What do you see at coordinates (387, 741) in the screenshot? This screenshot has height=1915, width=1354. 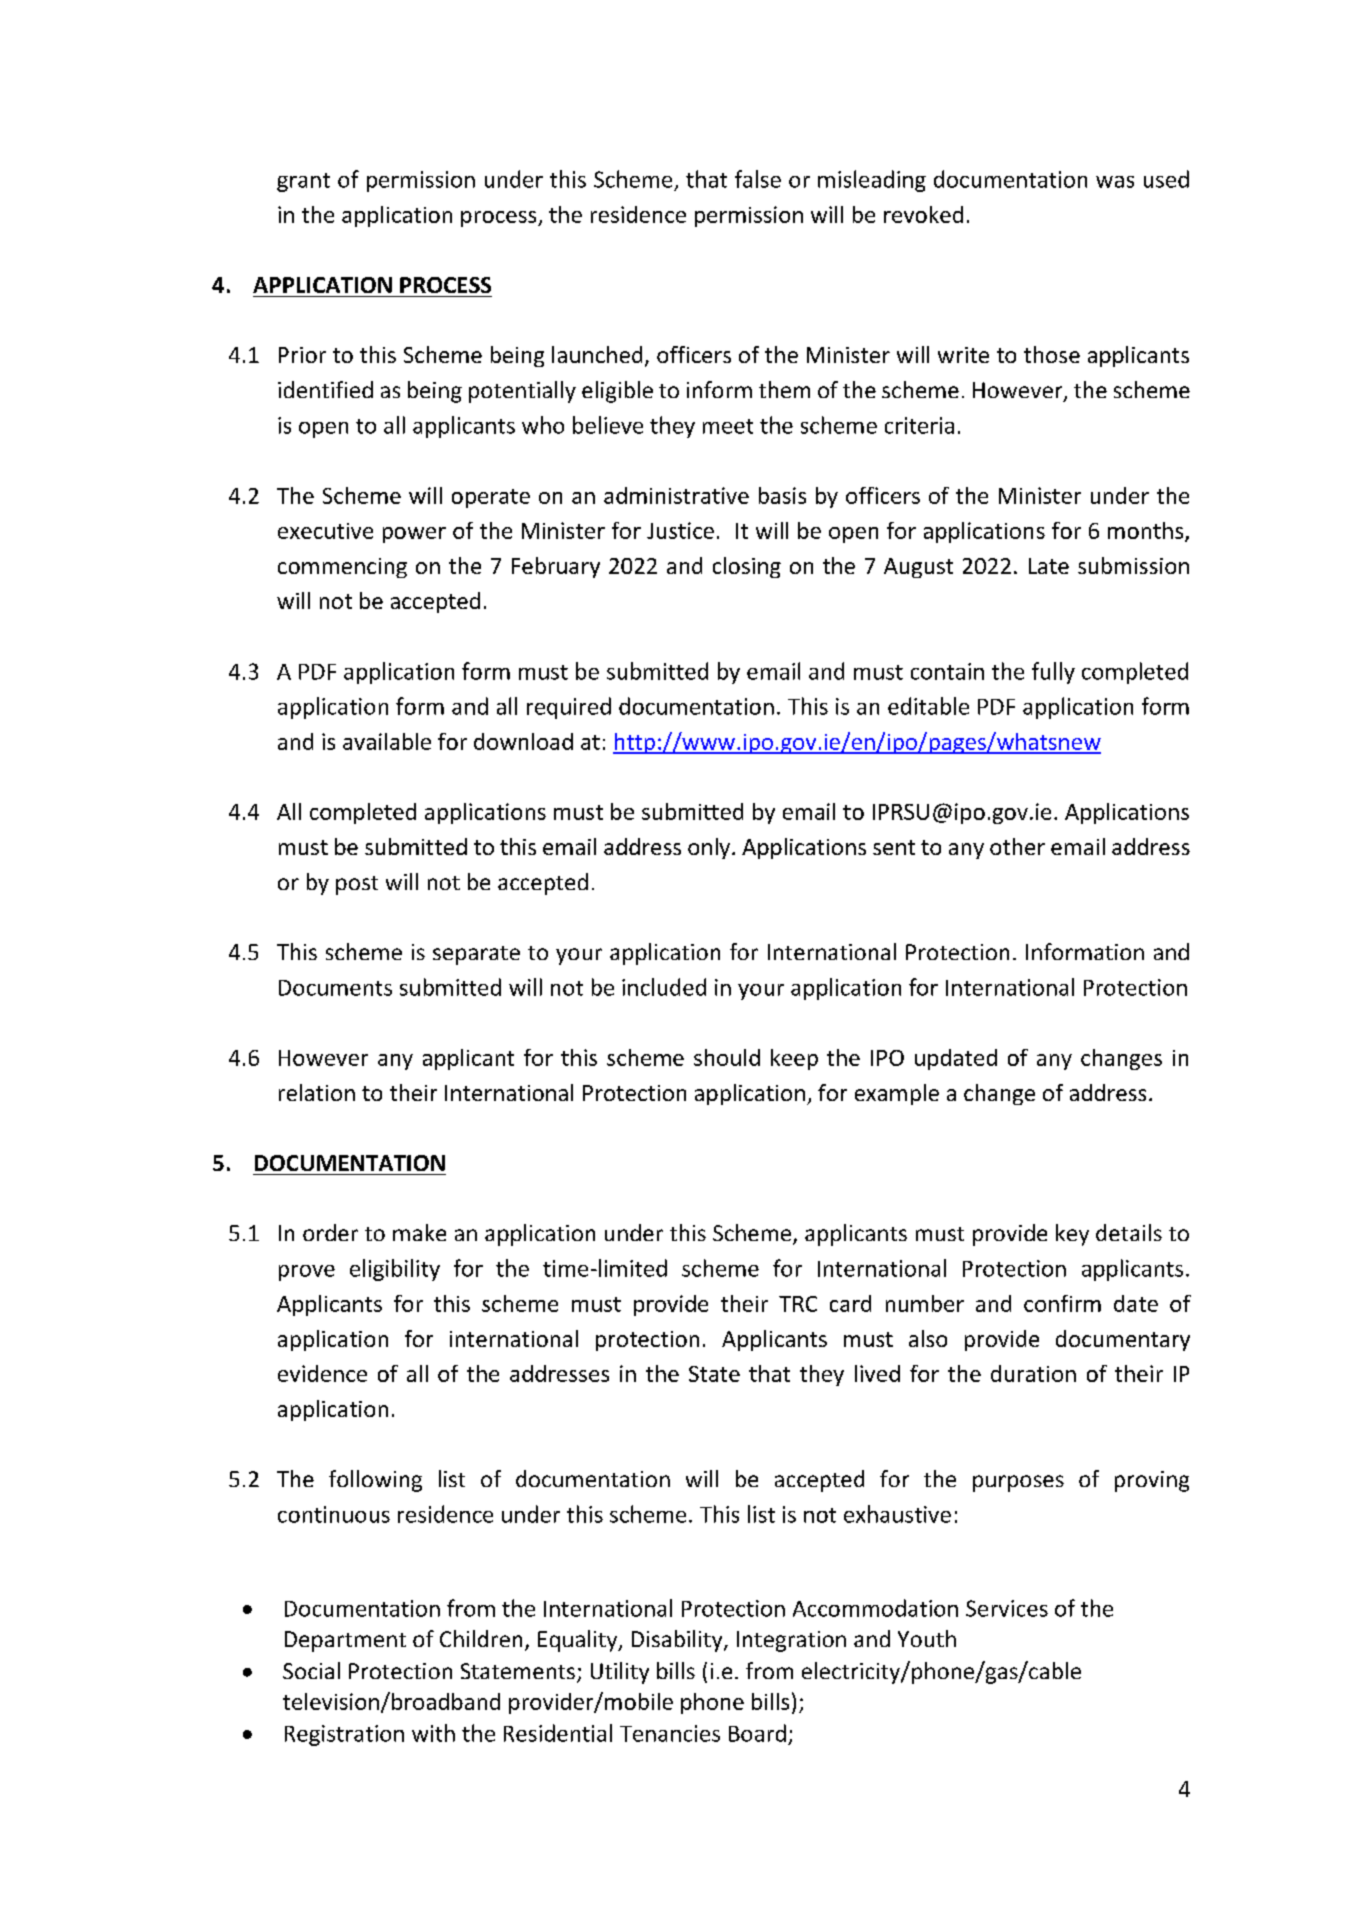 I see `available` at bounding box center [387, 741].
